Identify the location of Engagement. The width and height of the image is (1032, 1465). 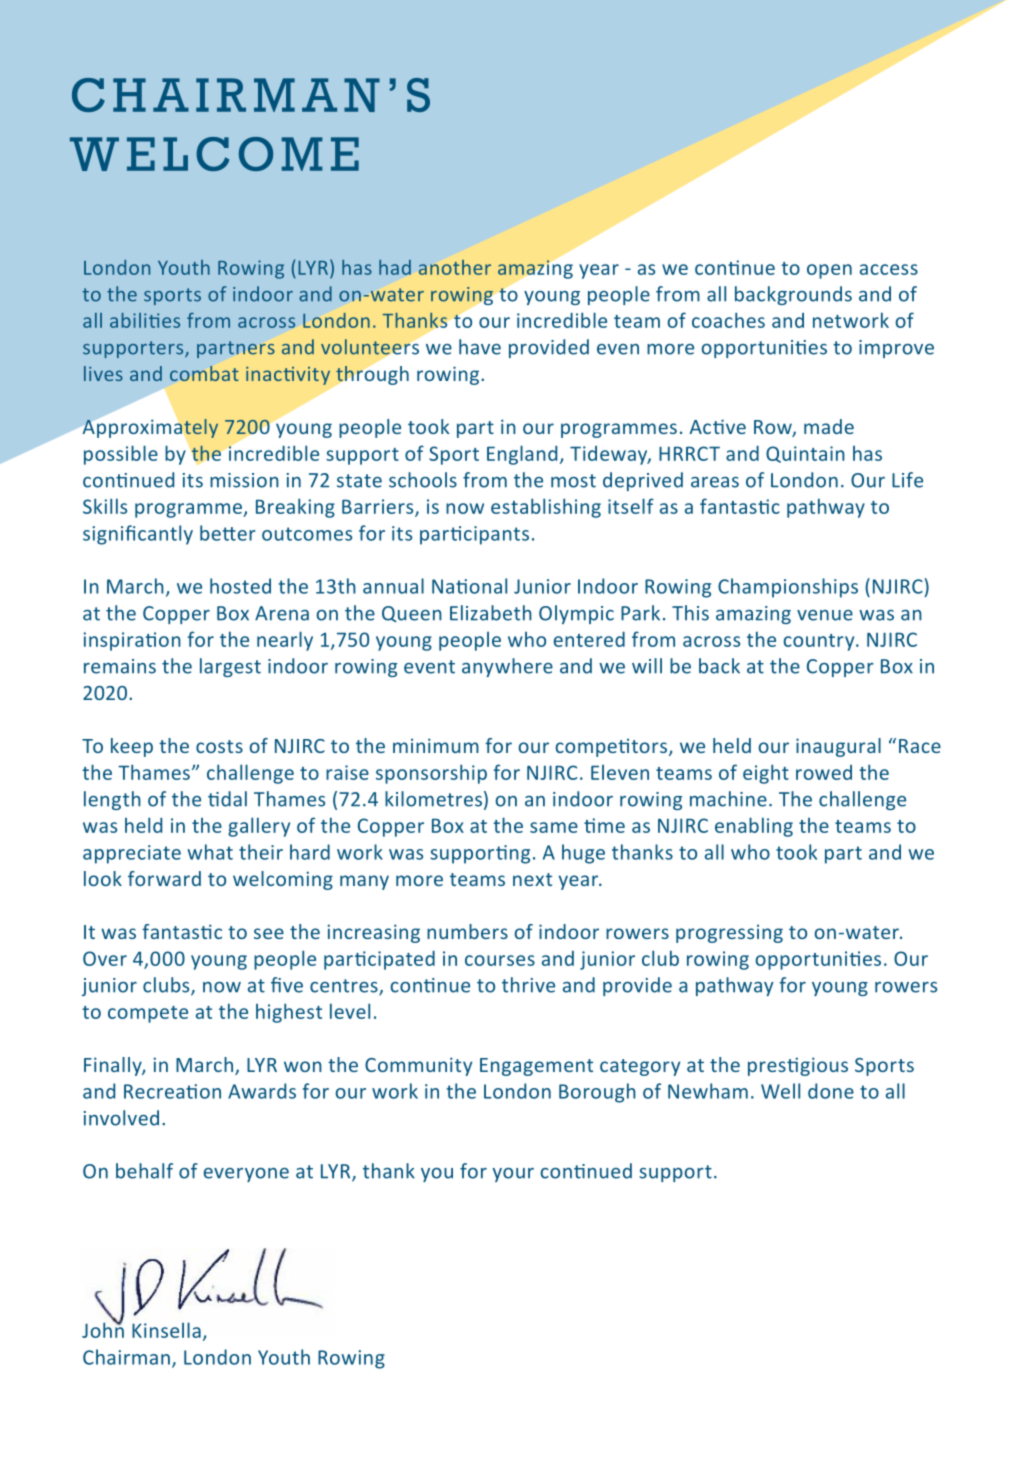
(536, 1067).
